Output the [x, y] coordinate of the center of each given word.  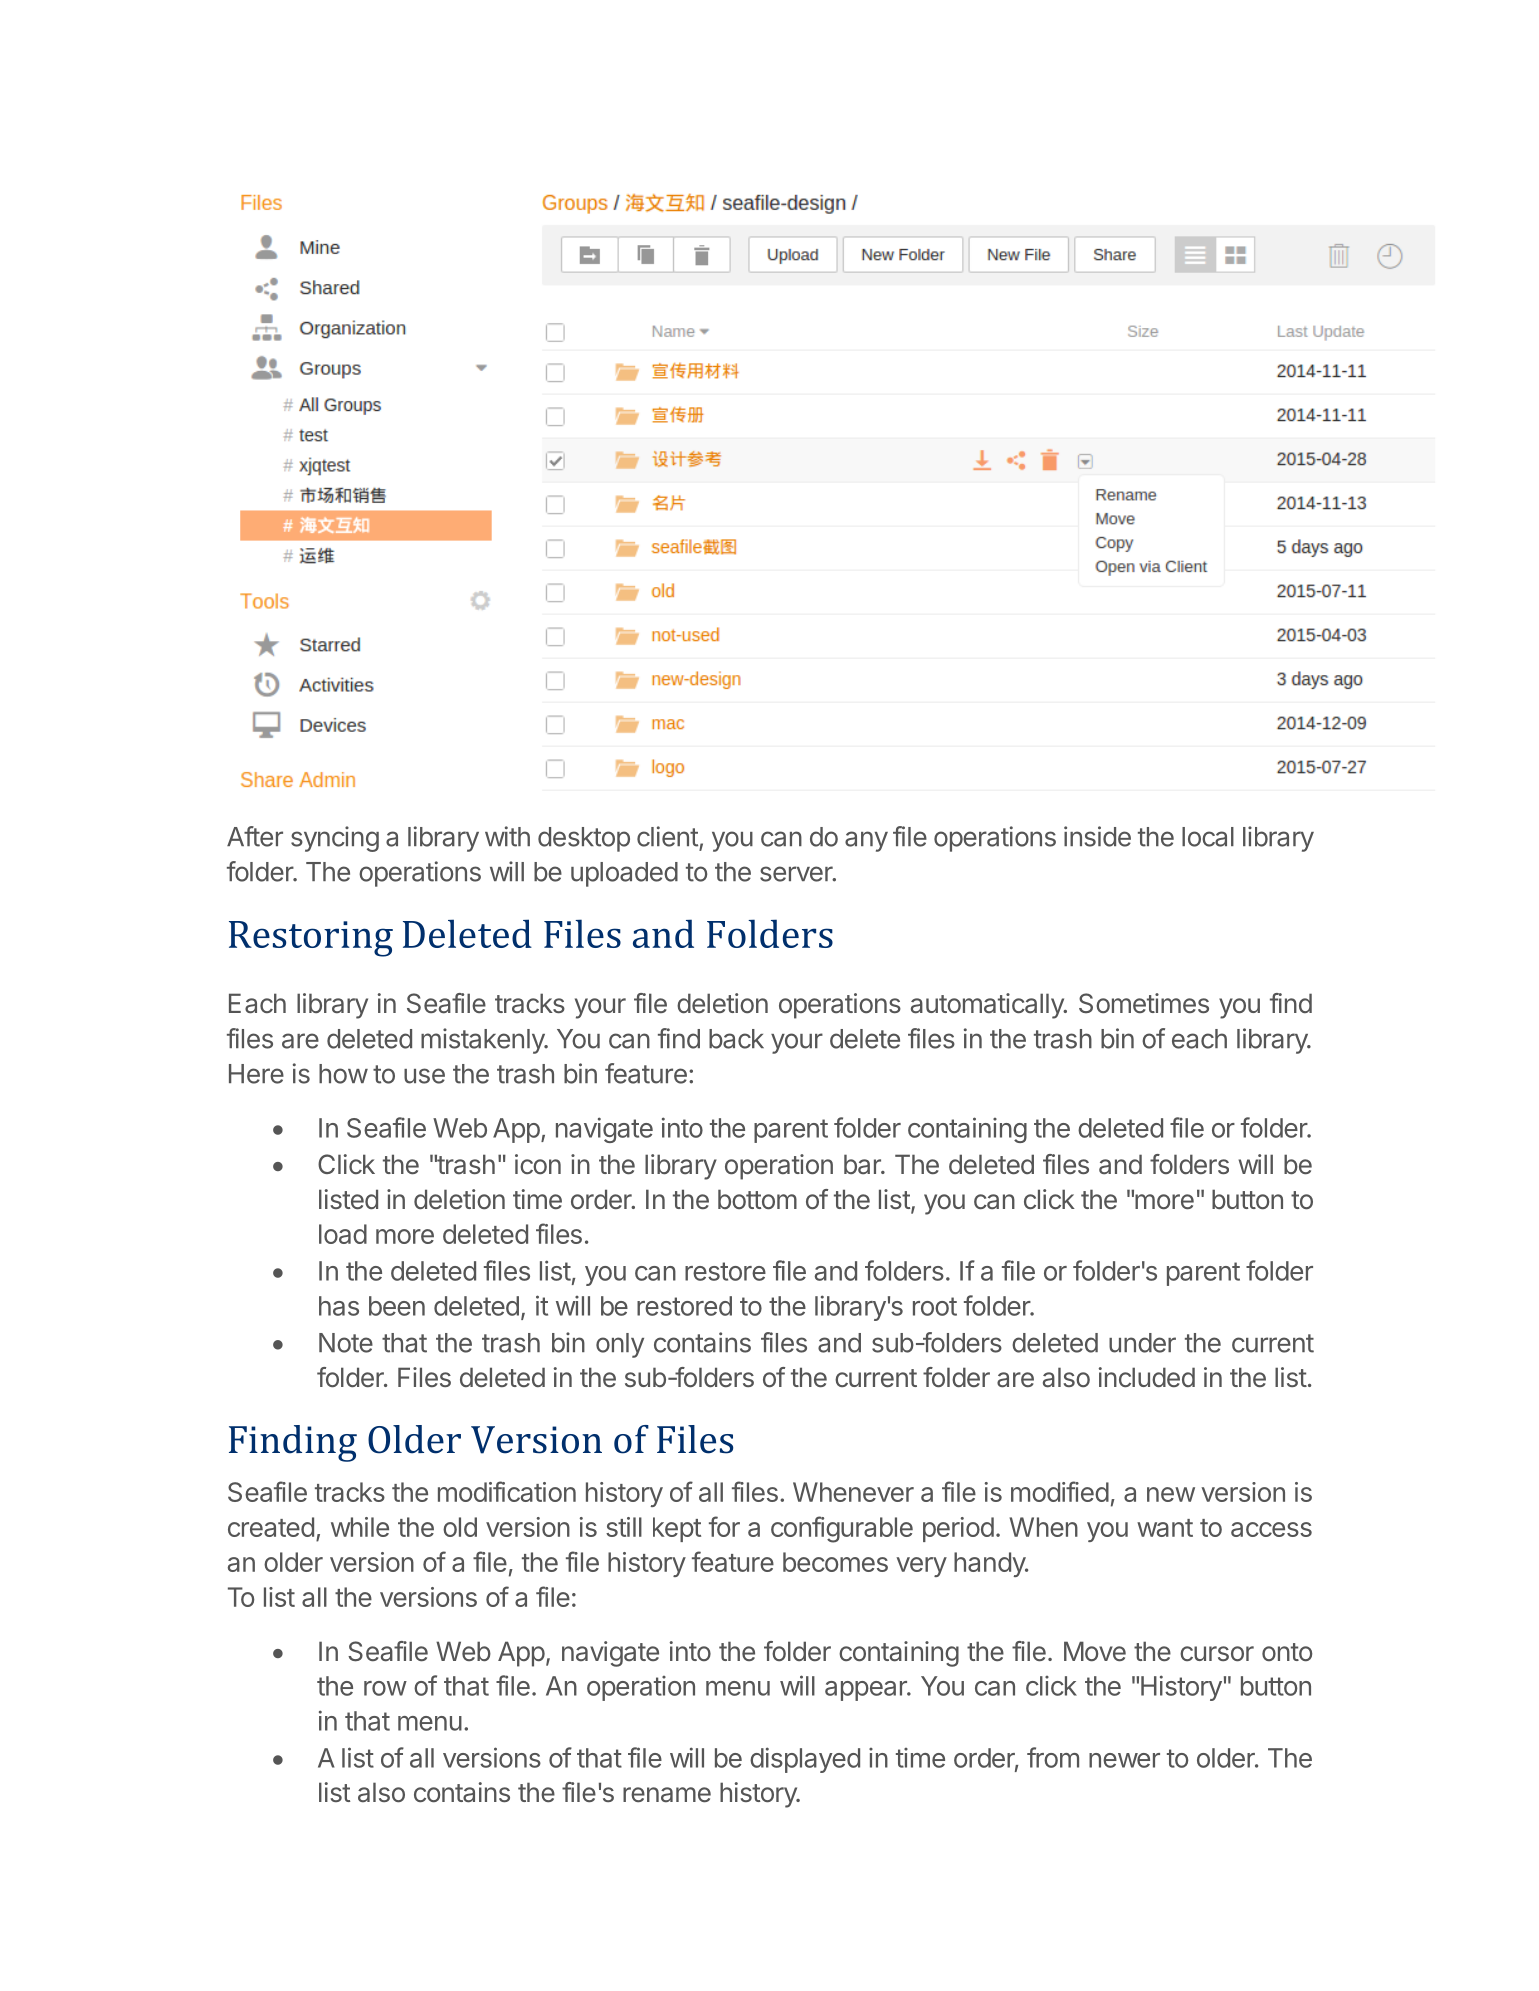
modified [1060, 1491]
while [360, 1527]
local [1208, 837]
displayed [805, 1760]
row [385, 1688]
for [724, 1526]
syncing [335, 839]
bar [863, 1164]
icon [538, 1164]
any [866, 841]
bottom [757, 1199]
